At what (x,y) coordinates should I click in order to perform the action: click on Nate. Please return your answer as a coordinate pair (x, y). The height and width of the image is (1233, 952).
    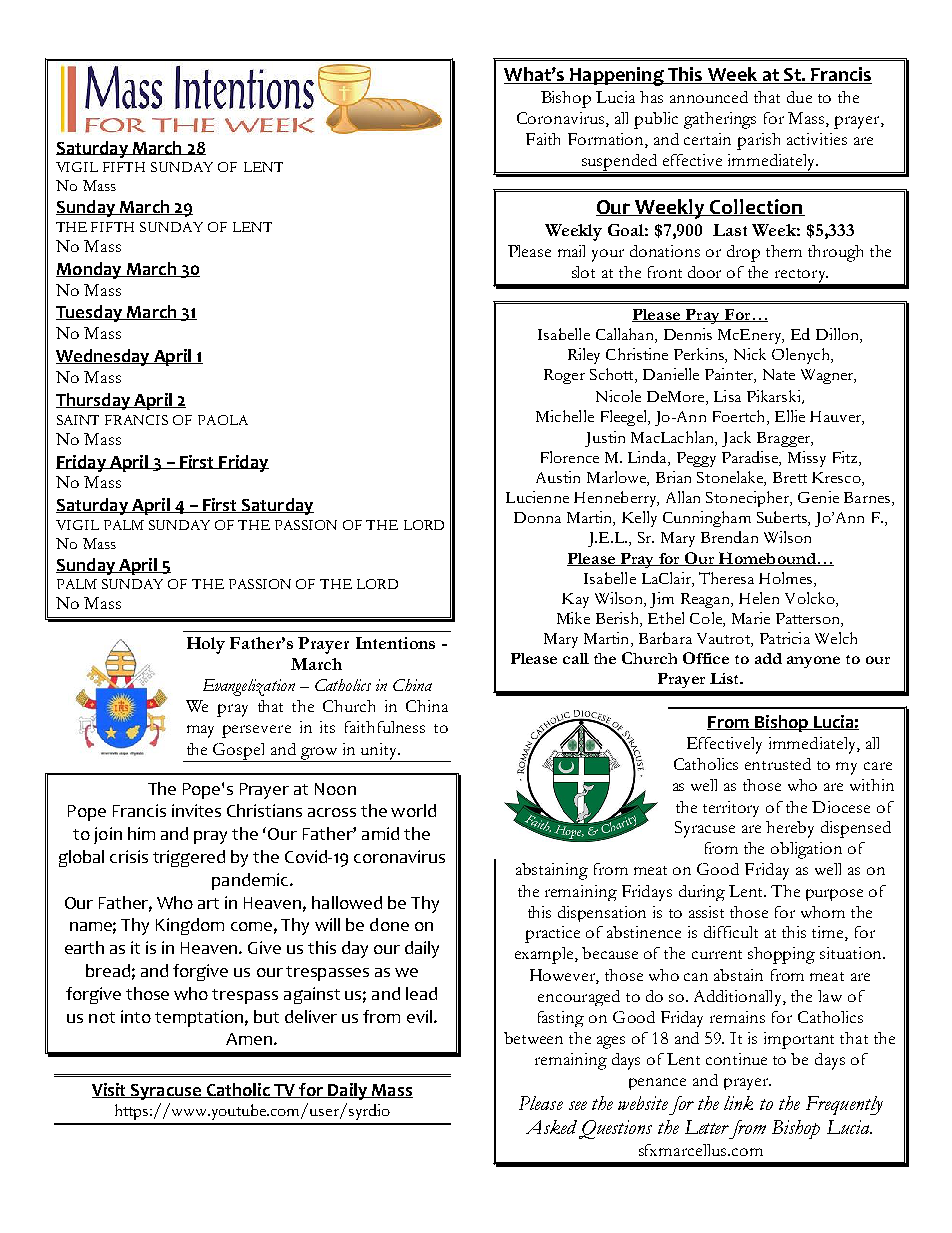
    Looking at the image, I should click on (779, 374).
